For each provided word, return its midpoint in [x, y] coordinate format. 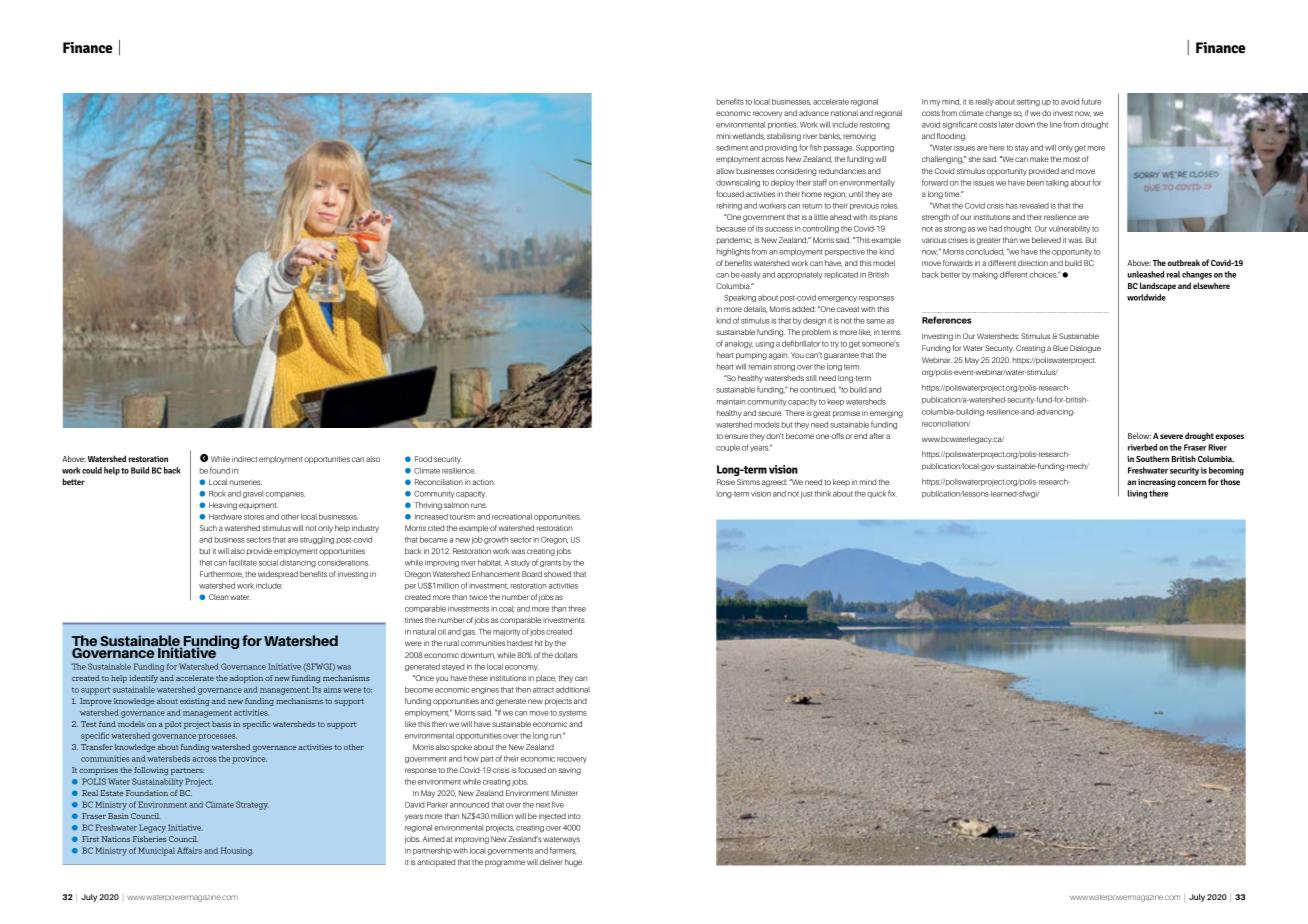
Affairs [189, 850]
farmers [563, 851]
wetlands [748, 136]
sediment [732, 148]
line [1056, 124]
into [574, 816]
